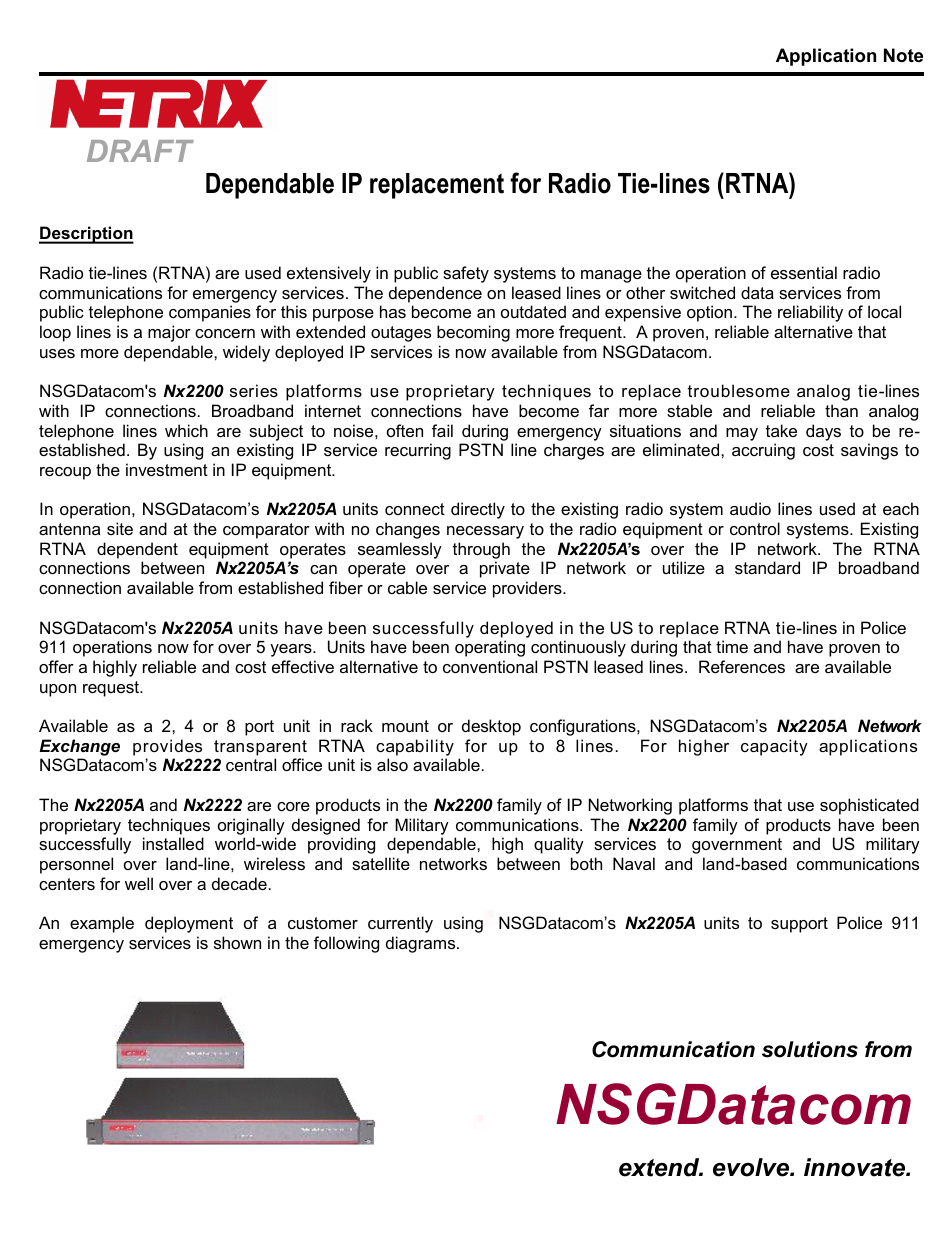 Image resolution: width=952 pixels, height=1233 pixels. I want to click on investment, so click(167, 469).
